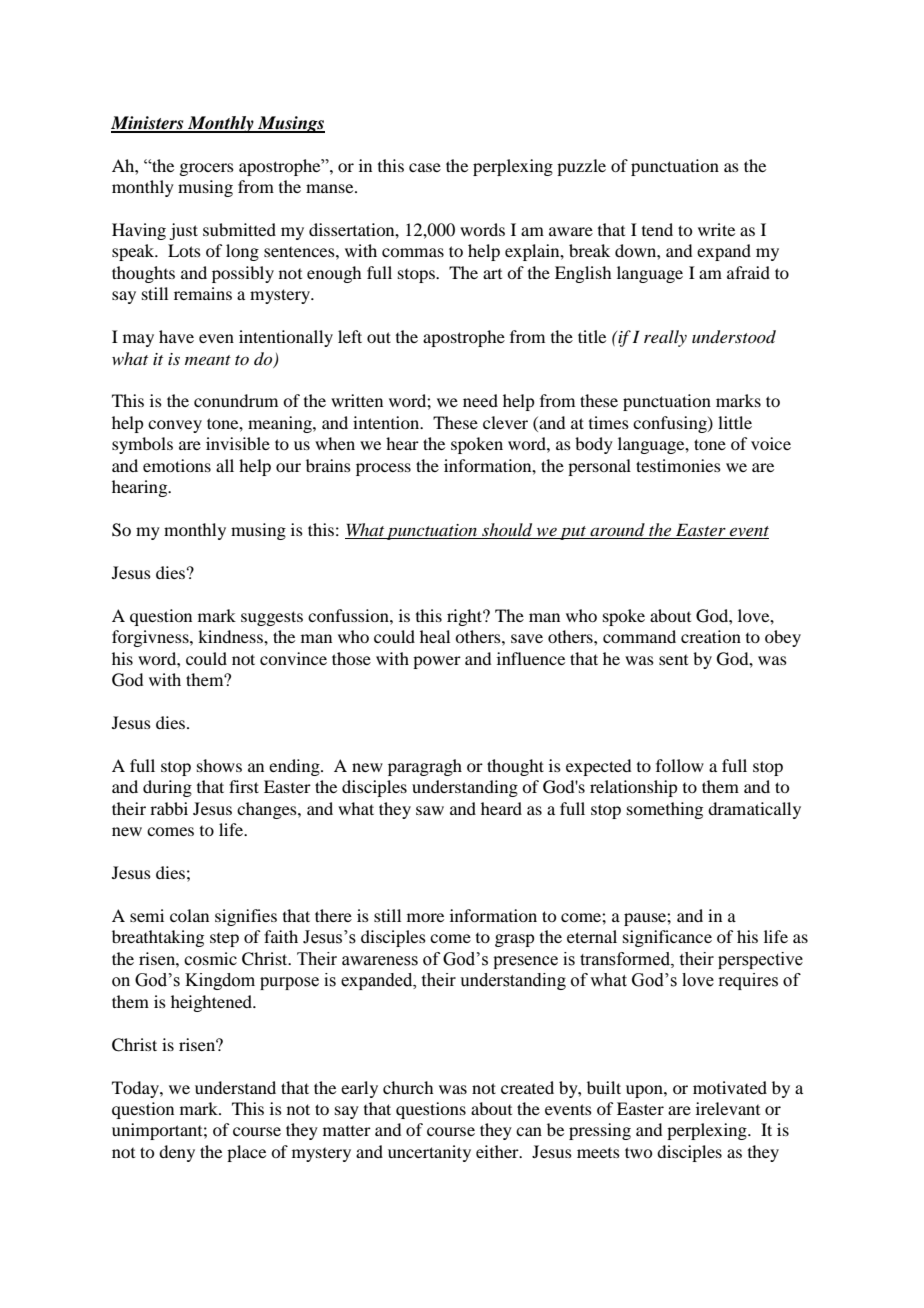 The image size is (924, 1308). I want to click on motivated, so click(730, 1087).
